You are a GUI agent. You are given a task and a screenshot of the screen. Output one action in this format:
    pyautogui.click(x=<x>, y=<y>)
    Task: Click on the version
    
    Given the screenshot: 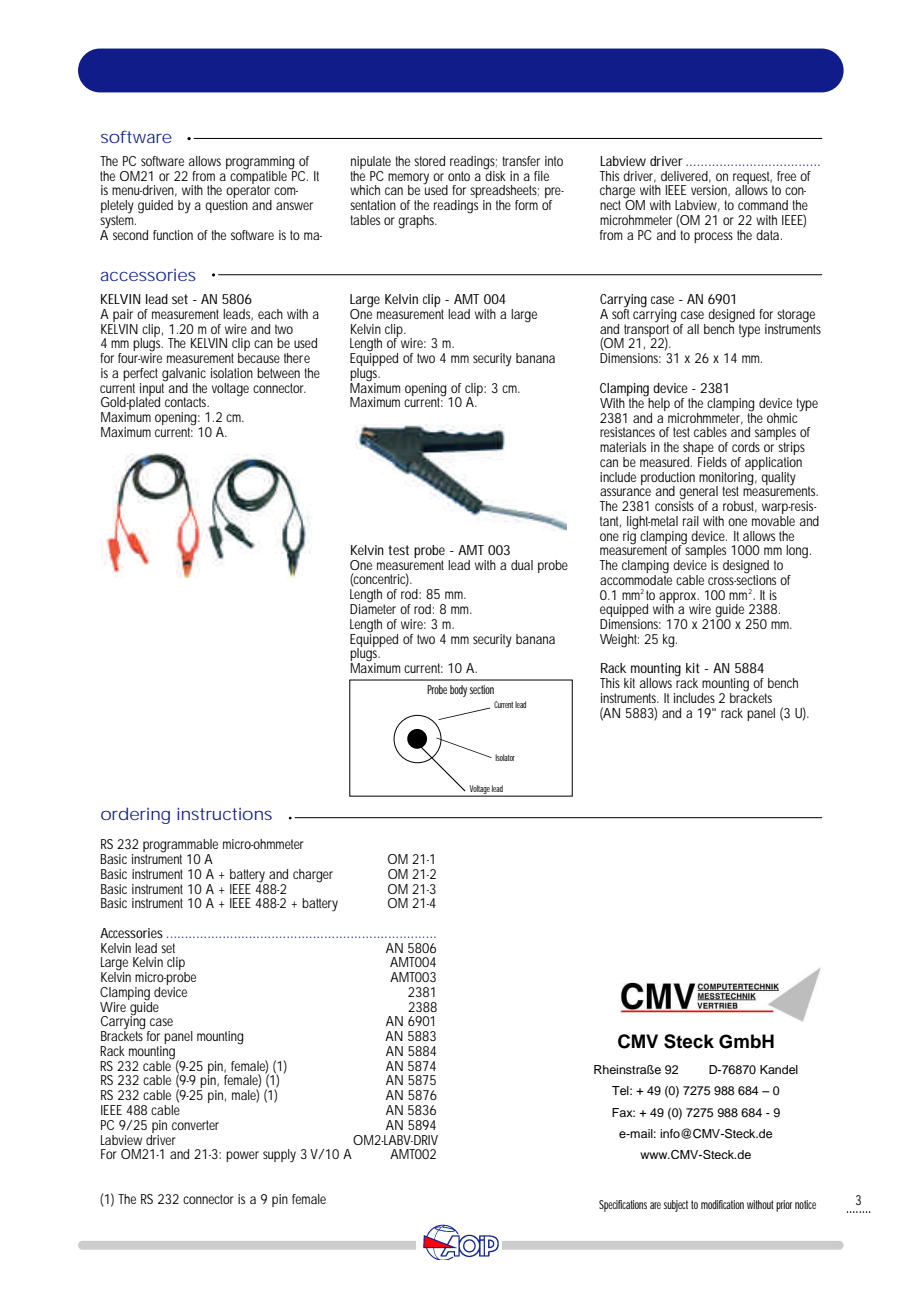 What is the action you would take?
    pyautogui.click(x=709, y=190)
